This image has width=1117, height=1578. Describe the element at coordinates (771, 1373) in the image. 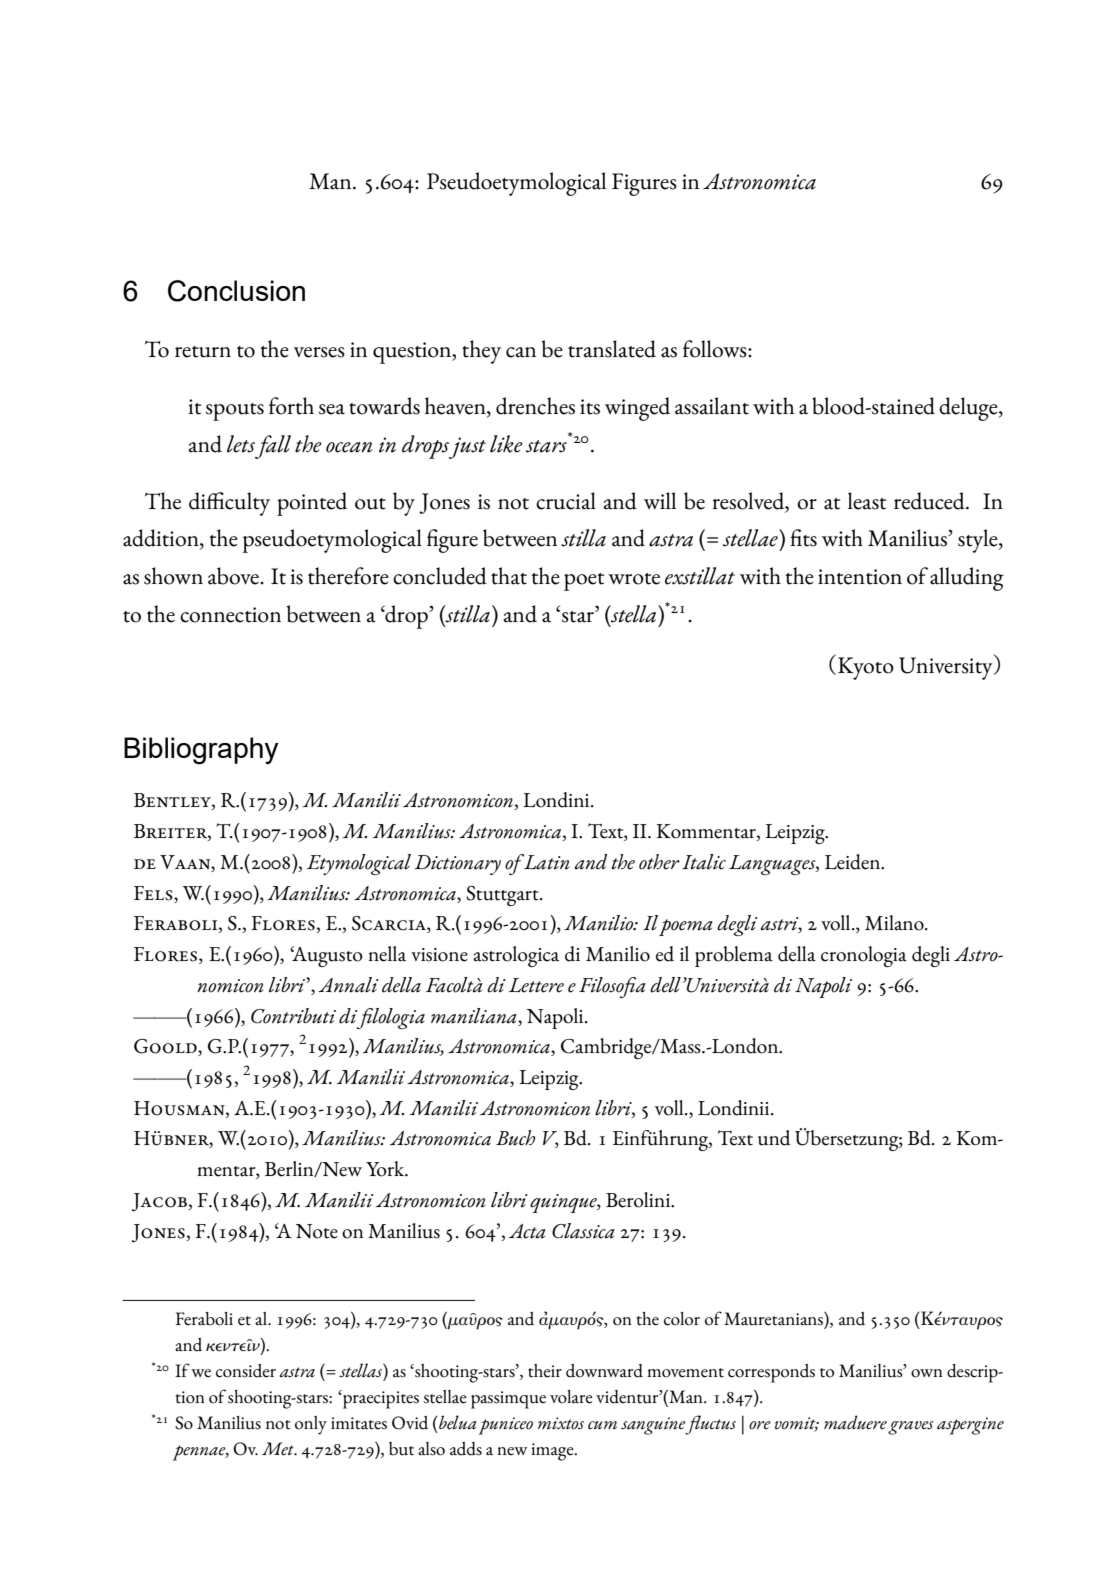

I see `corresponds` at that location.
